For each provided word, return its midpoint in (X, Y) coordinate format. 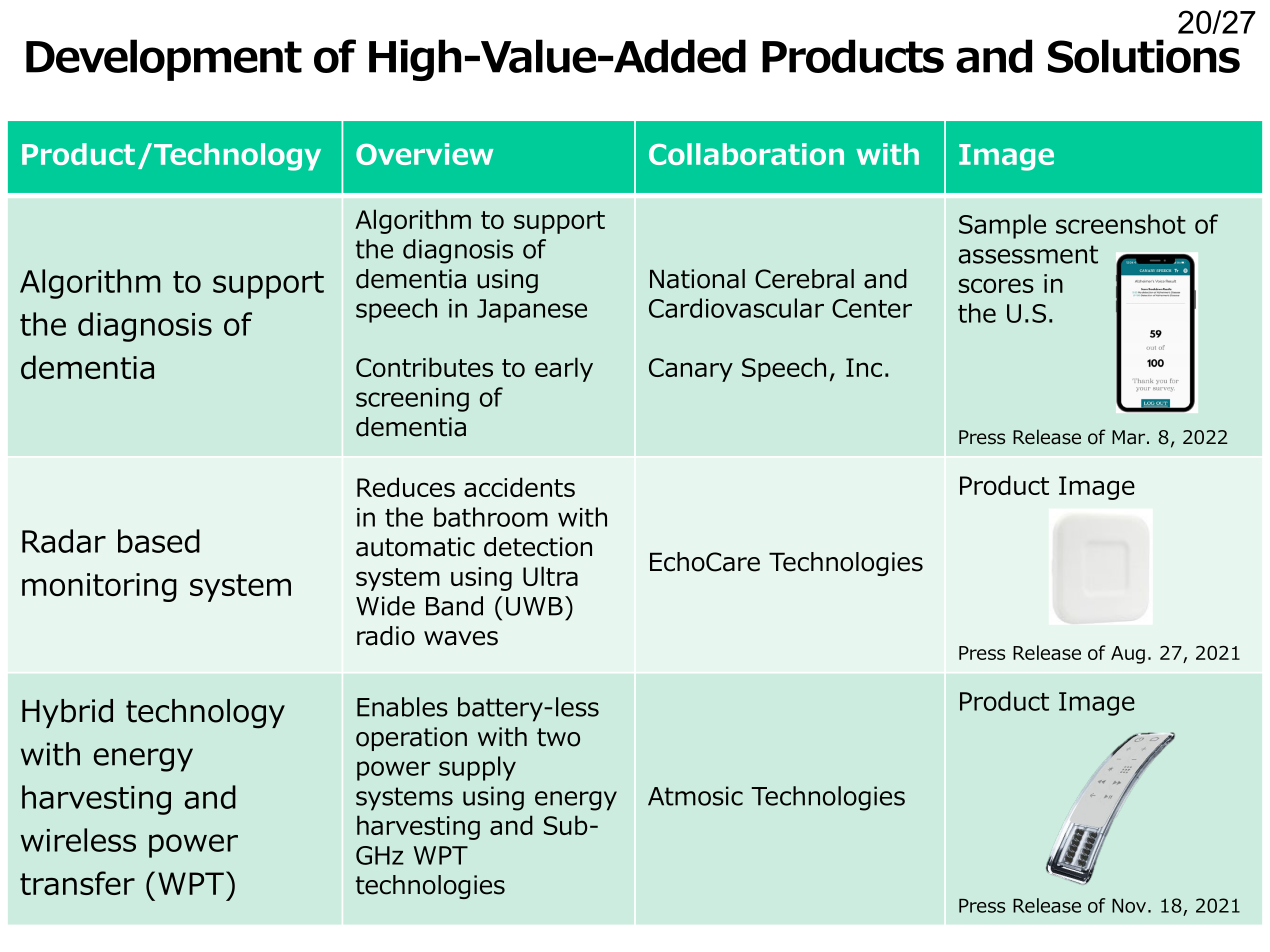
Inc (864, 367)
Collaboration (746, 154)
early (564, 369)
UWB (534, 606)
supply (477, 768)
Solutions (1144, 56)
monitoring (99, 587)
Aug (1128, 655)
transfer (77, 883)
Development (164, 60)
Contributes (424, 367)
